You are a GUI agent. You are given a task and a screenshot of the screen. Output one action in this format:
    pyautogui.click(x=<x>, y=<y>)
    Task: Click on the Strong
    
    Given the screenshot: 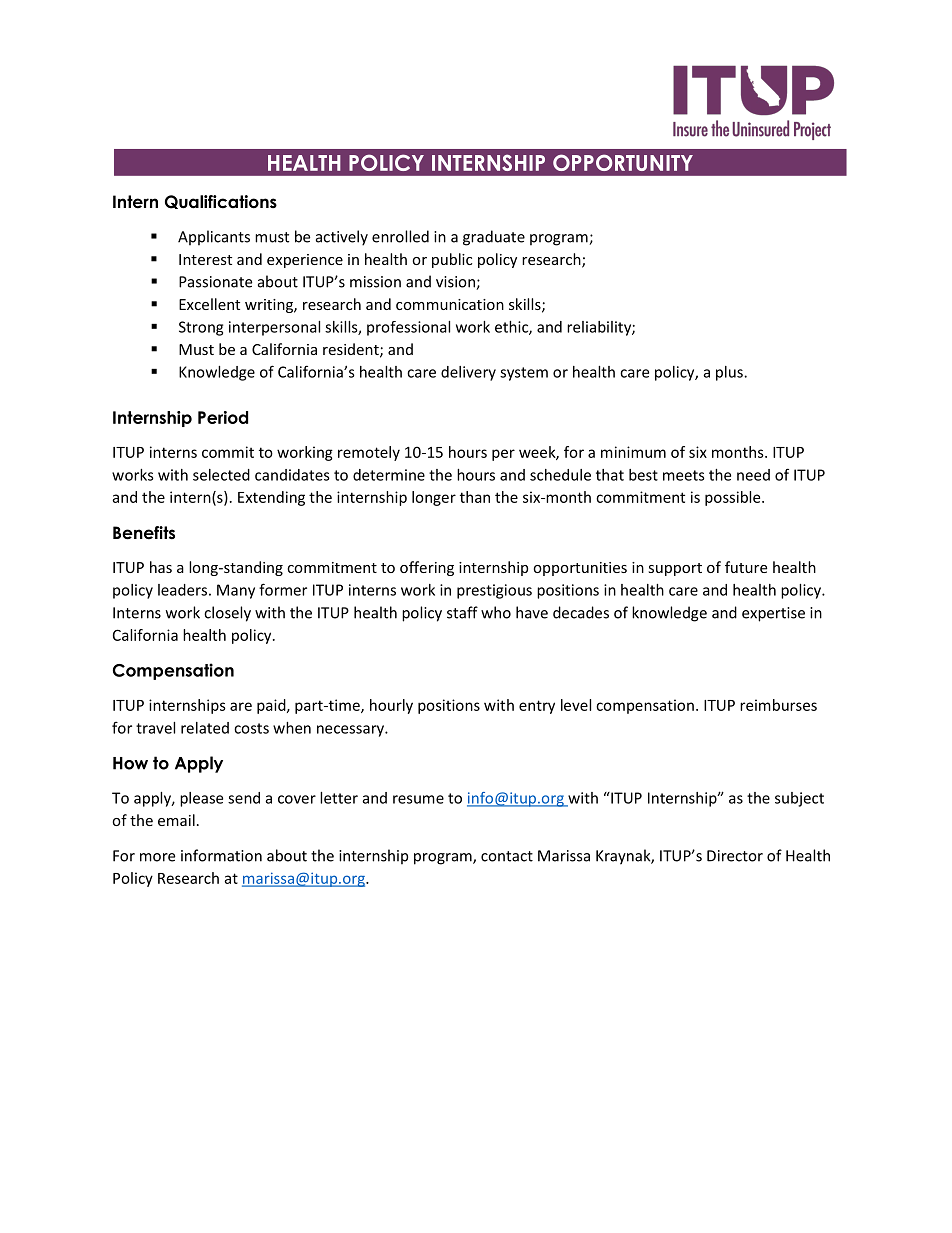 What is the action you would take?
    pyautogui.click(x=201, y=328)
